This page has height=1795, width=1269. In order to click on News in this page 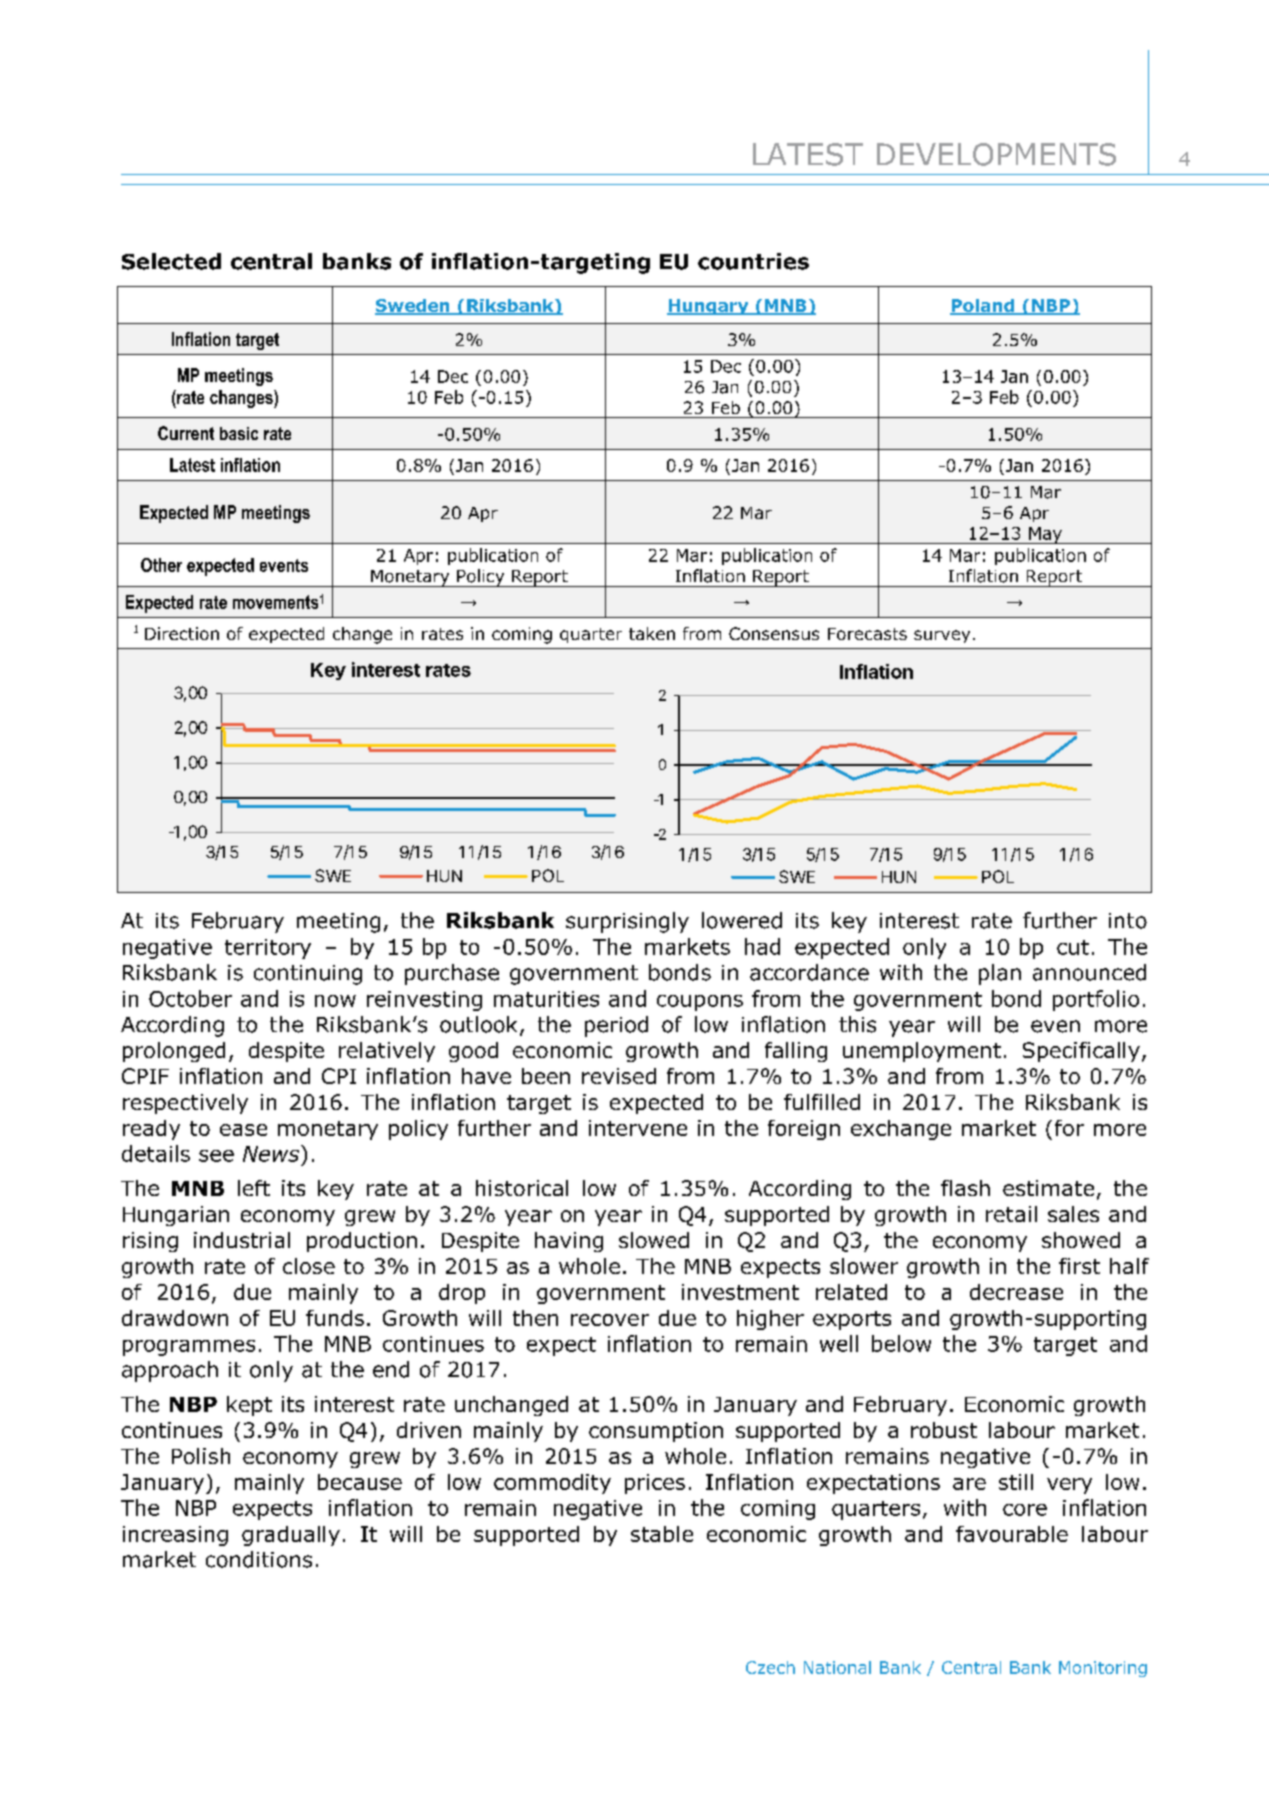, I will do `click(271, 1154)`.
